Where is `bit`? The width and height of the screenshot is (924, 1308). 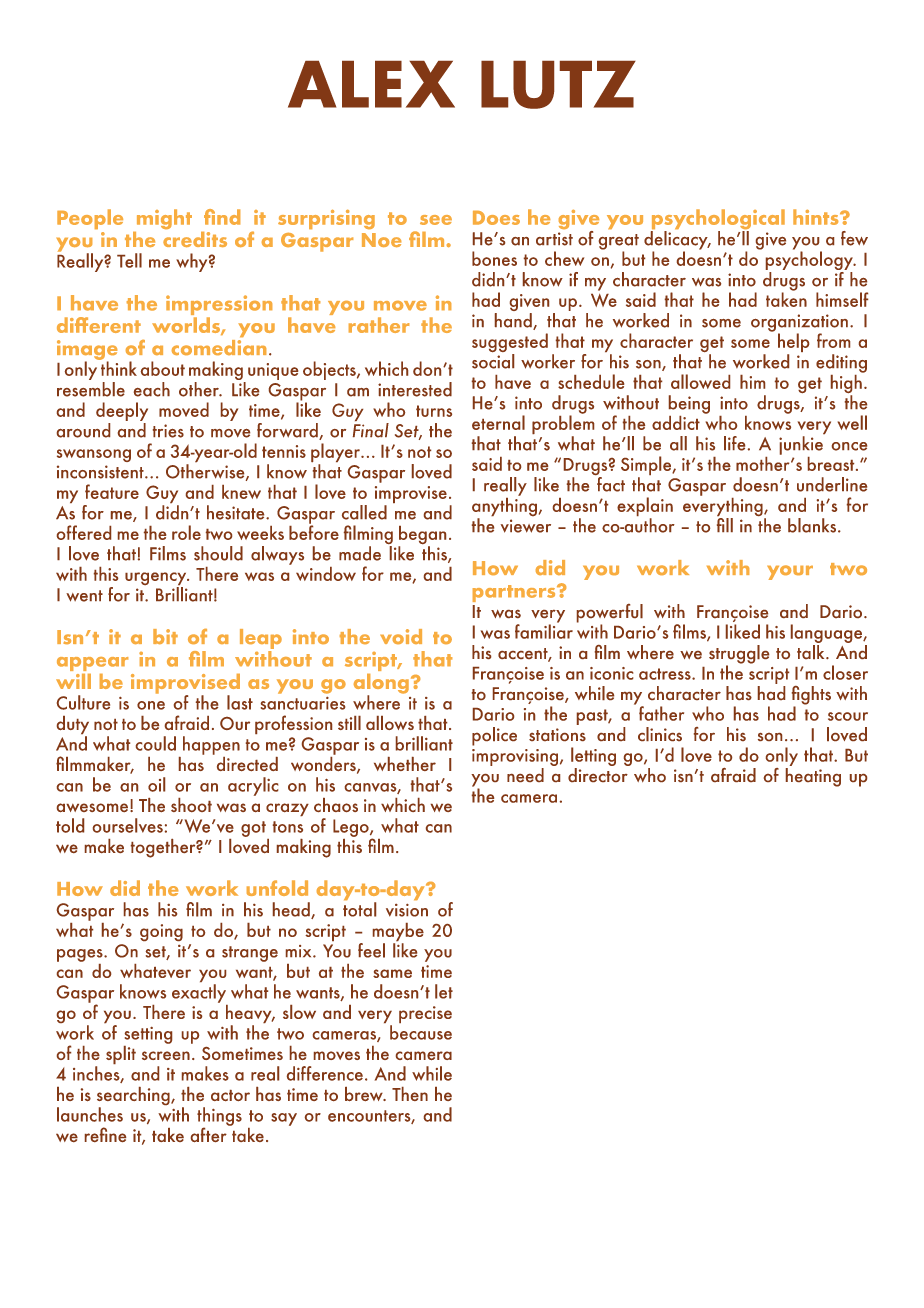 bit is located at coordinates (165, 636).
